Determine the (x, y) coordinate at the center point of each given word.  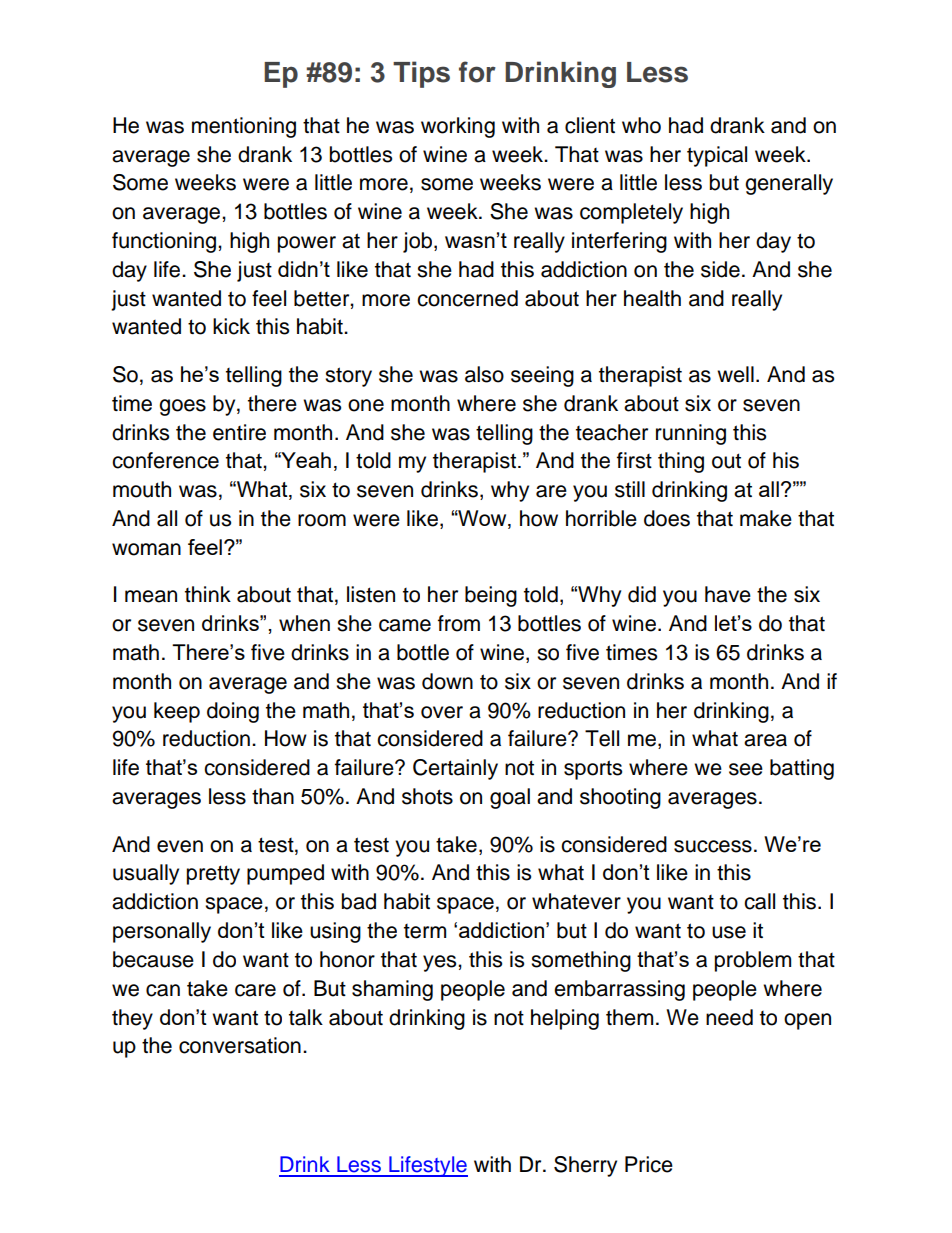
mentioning (244, 127)
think (208, 594)
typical (717, 156)
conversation (240, 1045)
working (458, 127)
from (459, 623)
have (728, 594)
